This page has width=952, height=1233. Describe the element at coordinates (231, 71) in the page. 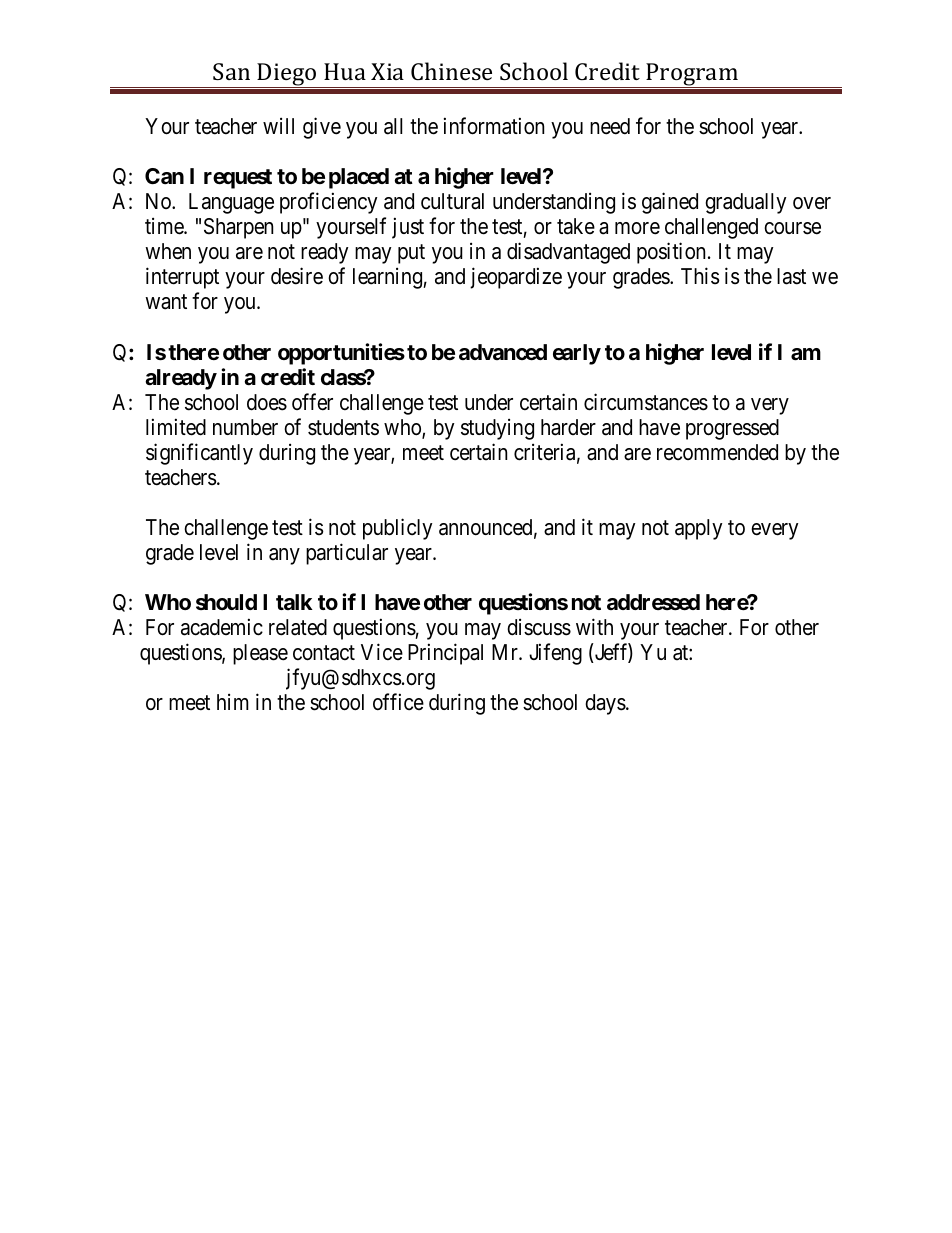

I see `San` at that location.
